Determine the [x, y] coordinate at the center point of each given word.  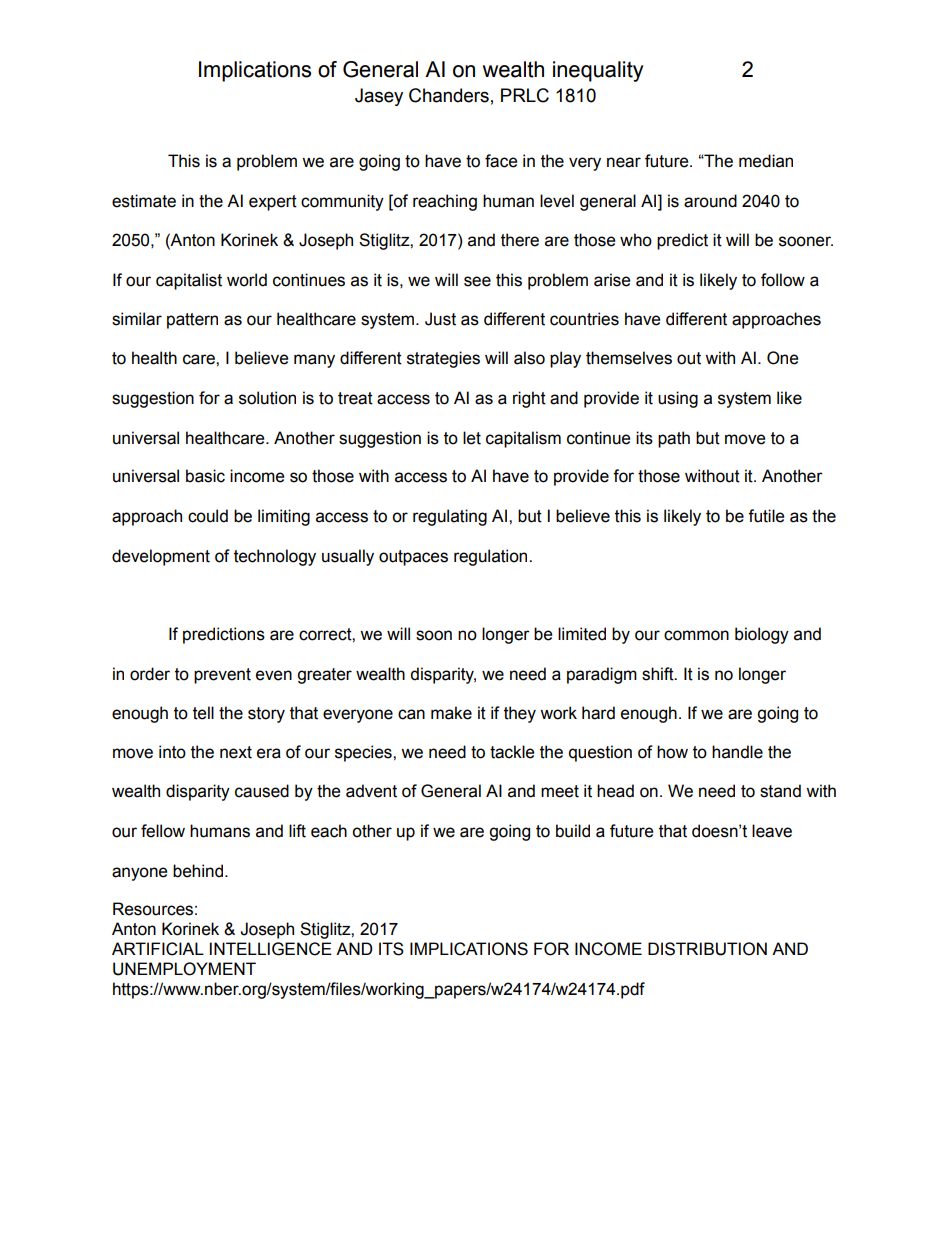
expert [273, 203]
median [766, 161]
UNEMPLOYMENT [184, 969]
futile [766, 516]
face [501, 161]
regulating [450, 517]
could [208, 516]
